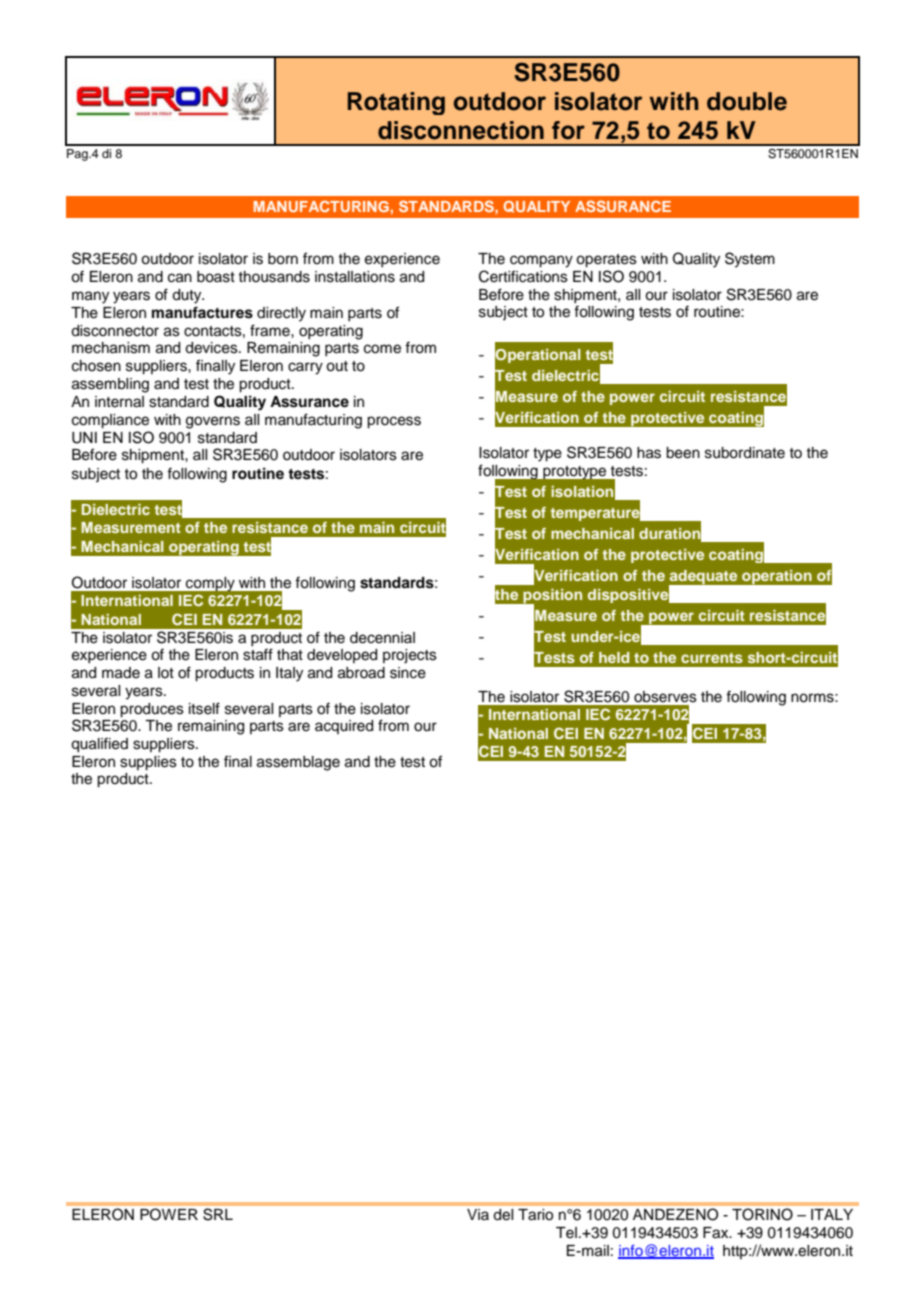 The width and height of the screenshot is (924, 1308). I want to click on been, so click(683, 453).
